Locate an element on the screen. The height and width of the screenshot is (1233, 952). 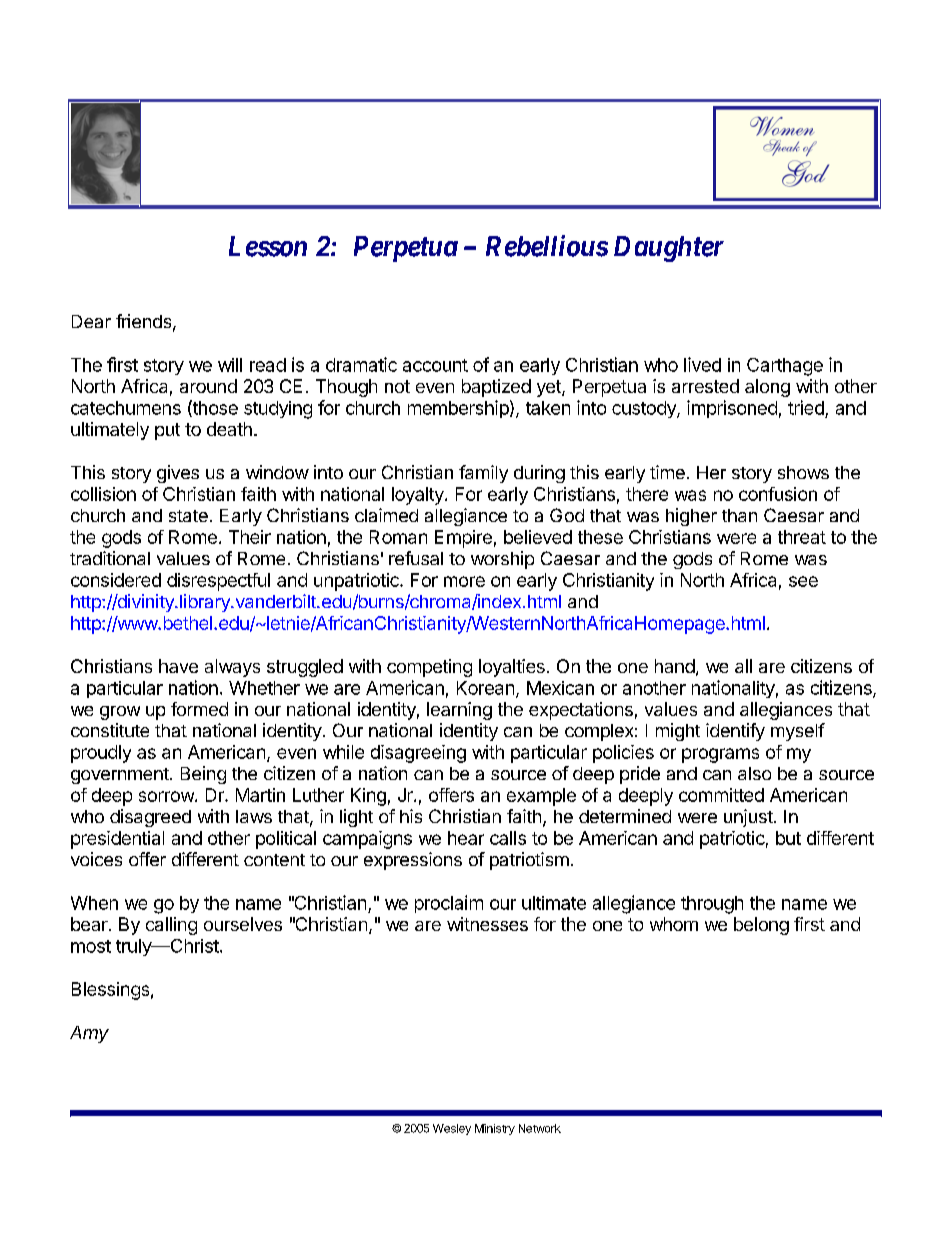
competing is located at coordinates (429, 668).
